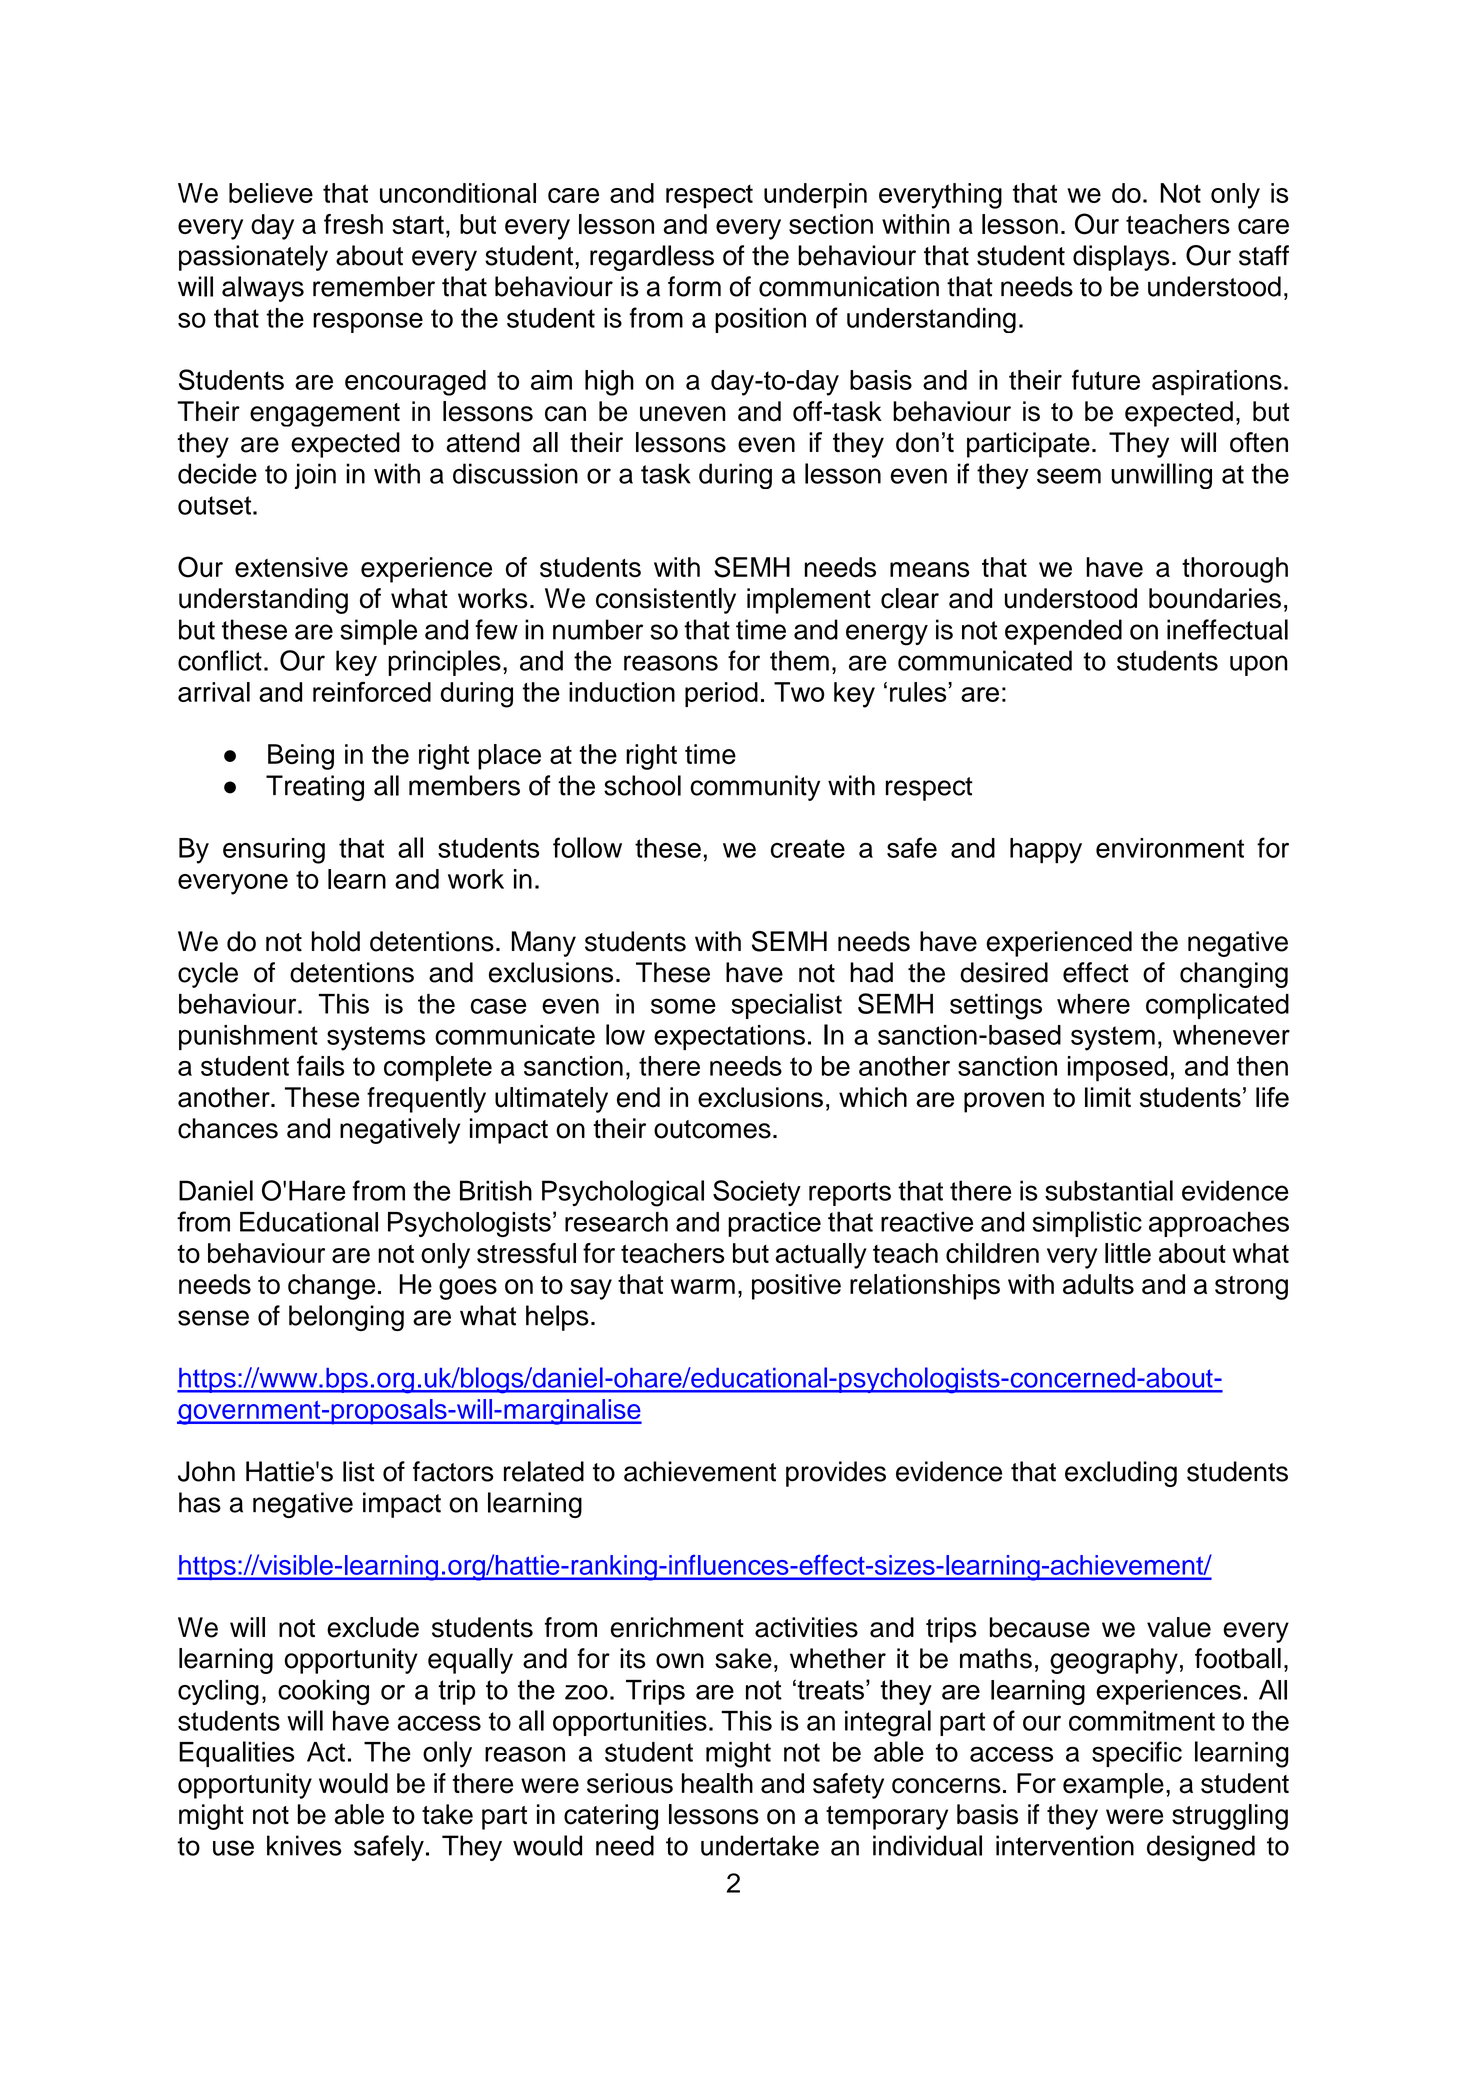 This page has width=1467, height=2075. I want to click on displays, so click(1121, 258).
